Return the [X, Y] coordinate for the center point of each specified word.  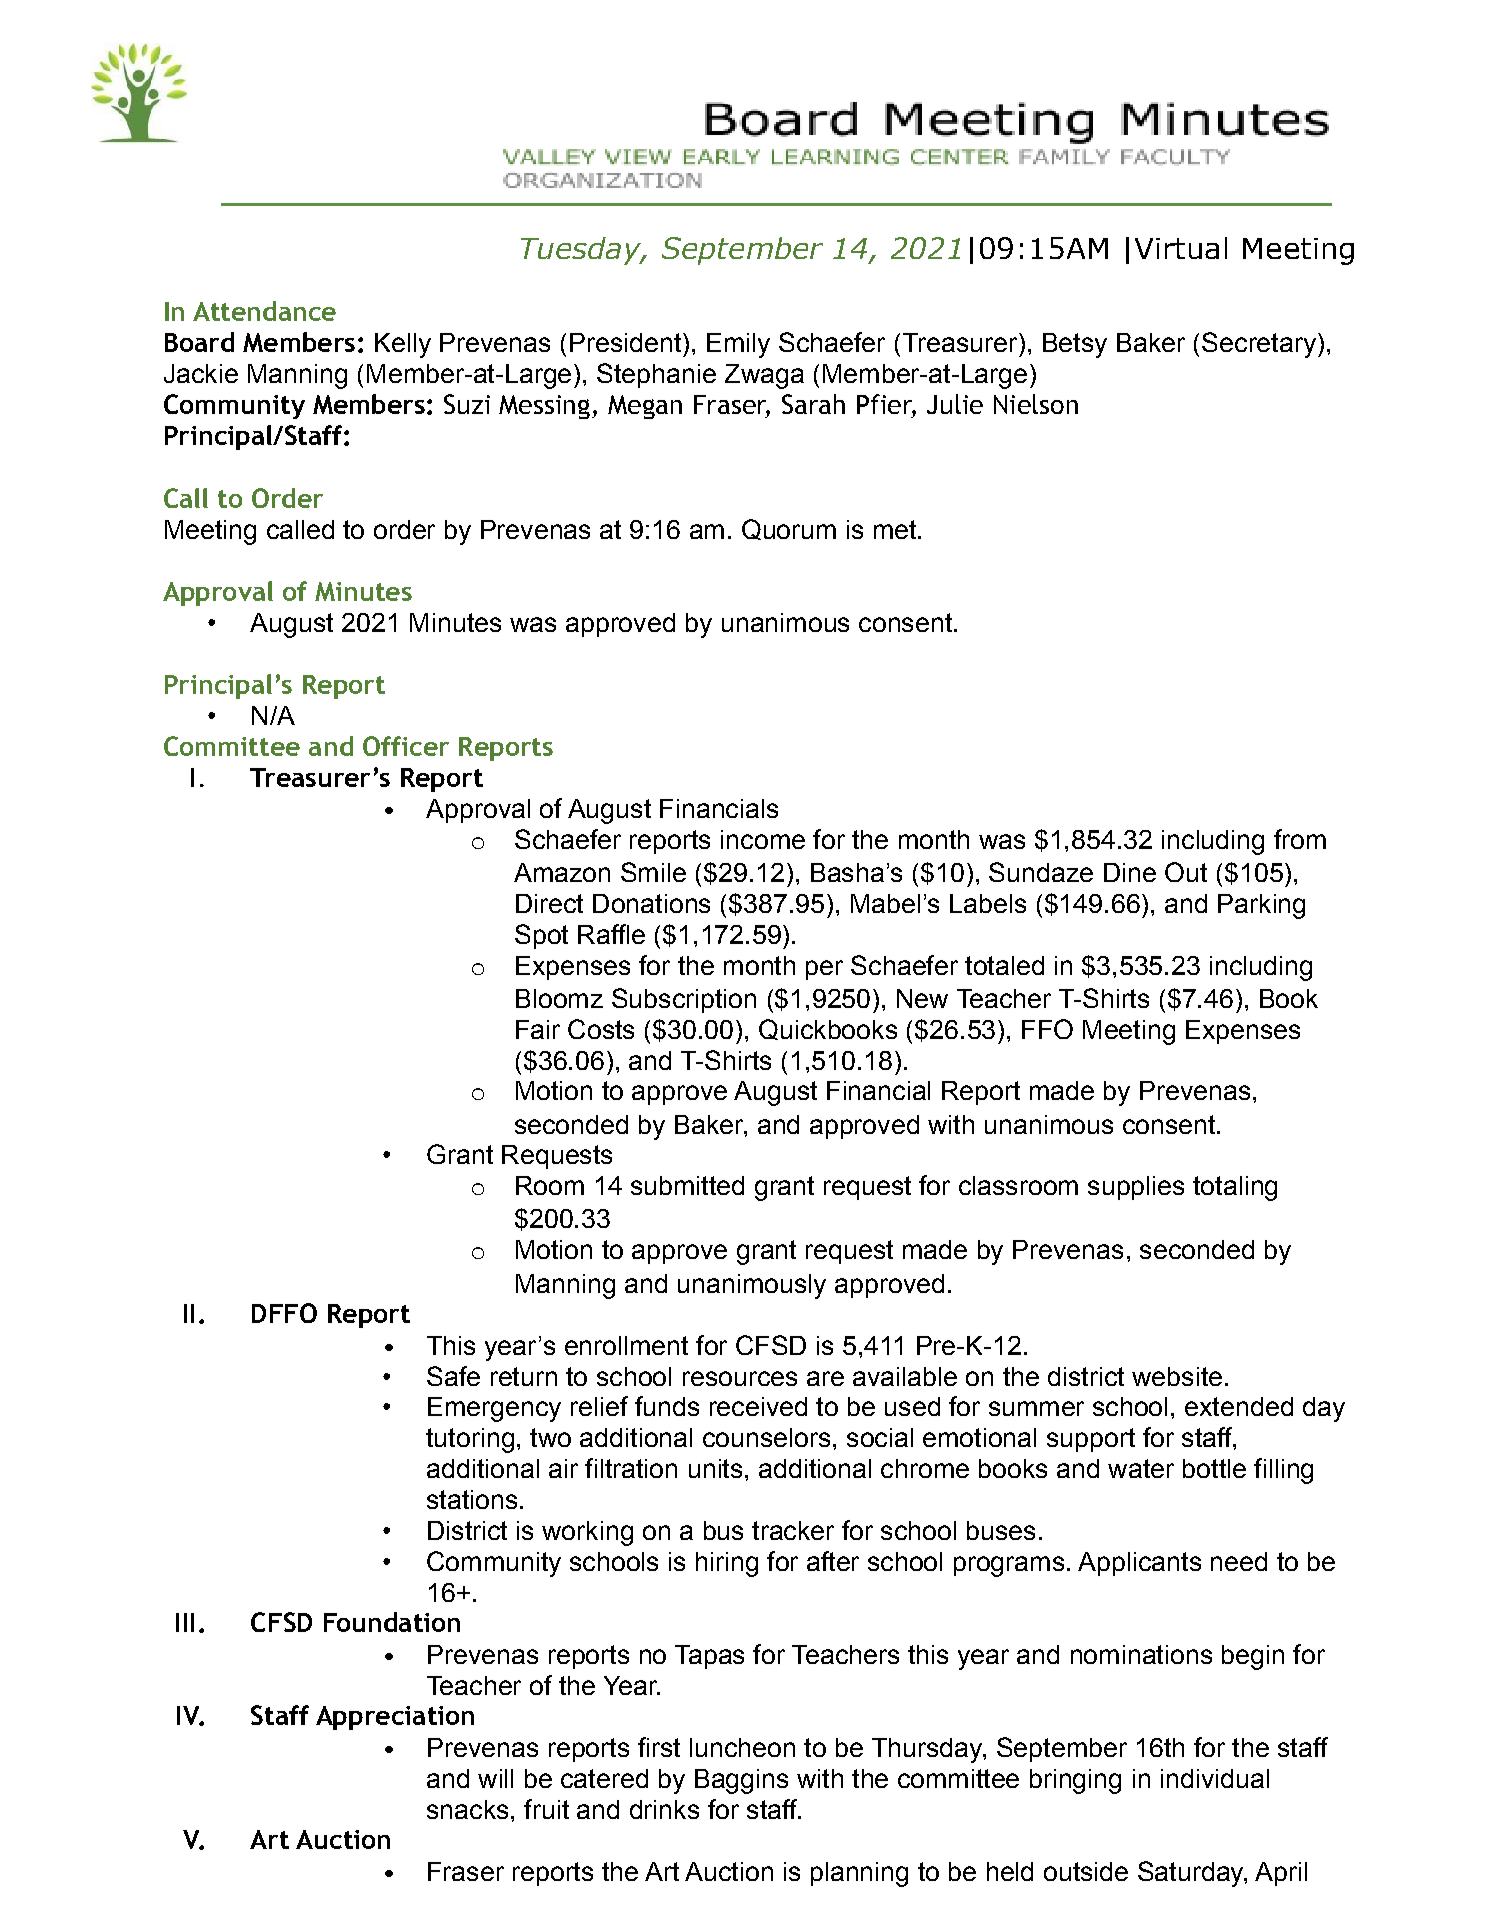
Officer [406, 746]
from [1300, 839]
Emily [738, 345]
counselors [766, 1437]
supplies [1136, 1188]
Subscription [684, 1000]
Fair [538, 1029]
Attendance [264, 311]
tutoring [470, 1440]
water [1141, 1468]
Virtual [1181, 248]
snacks [467, 1809]
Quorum [789, 529]
